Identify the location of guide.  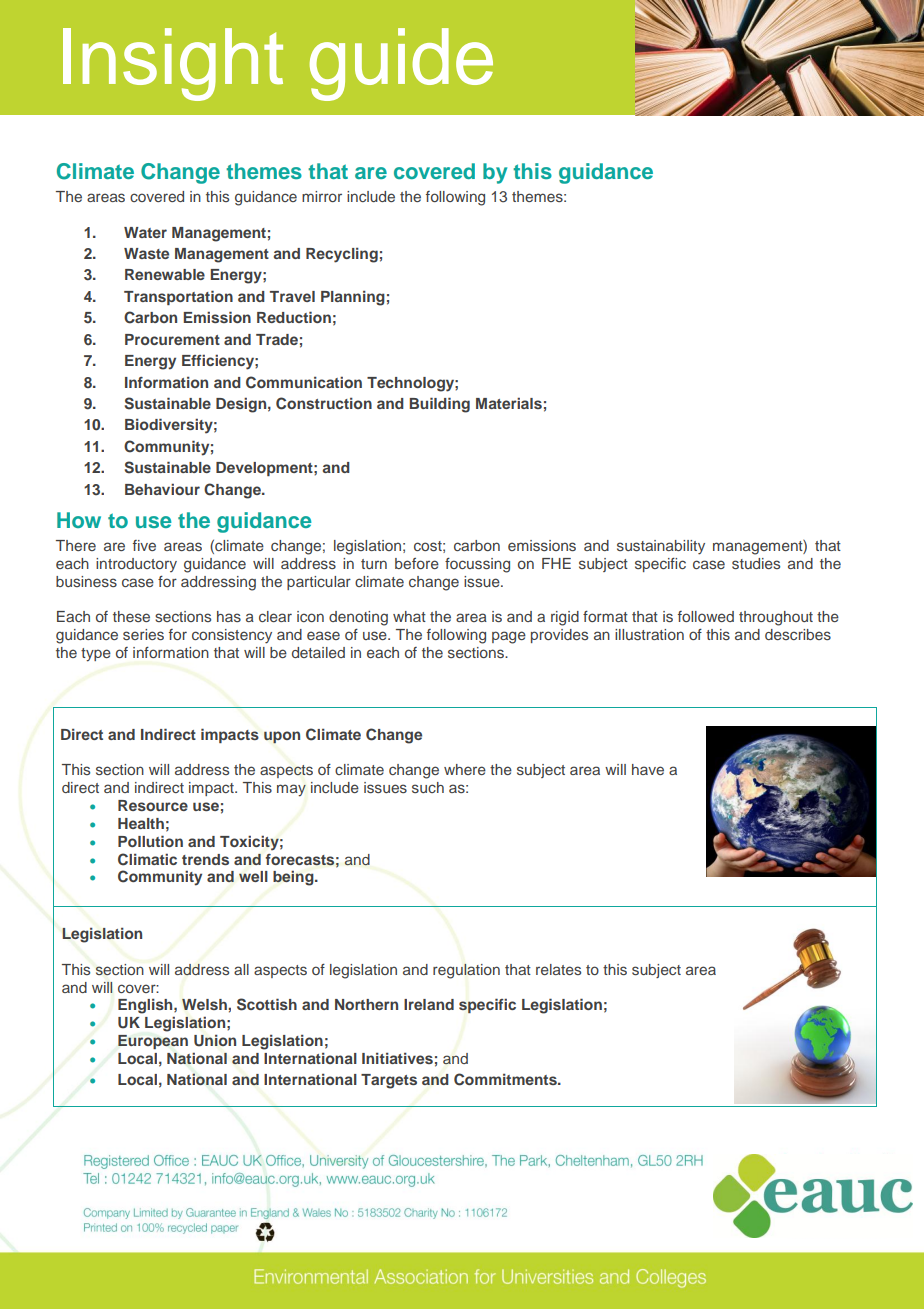
(401, 64).
